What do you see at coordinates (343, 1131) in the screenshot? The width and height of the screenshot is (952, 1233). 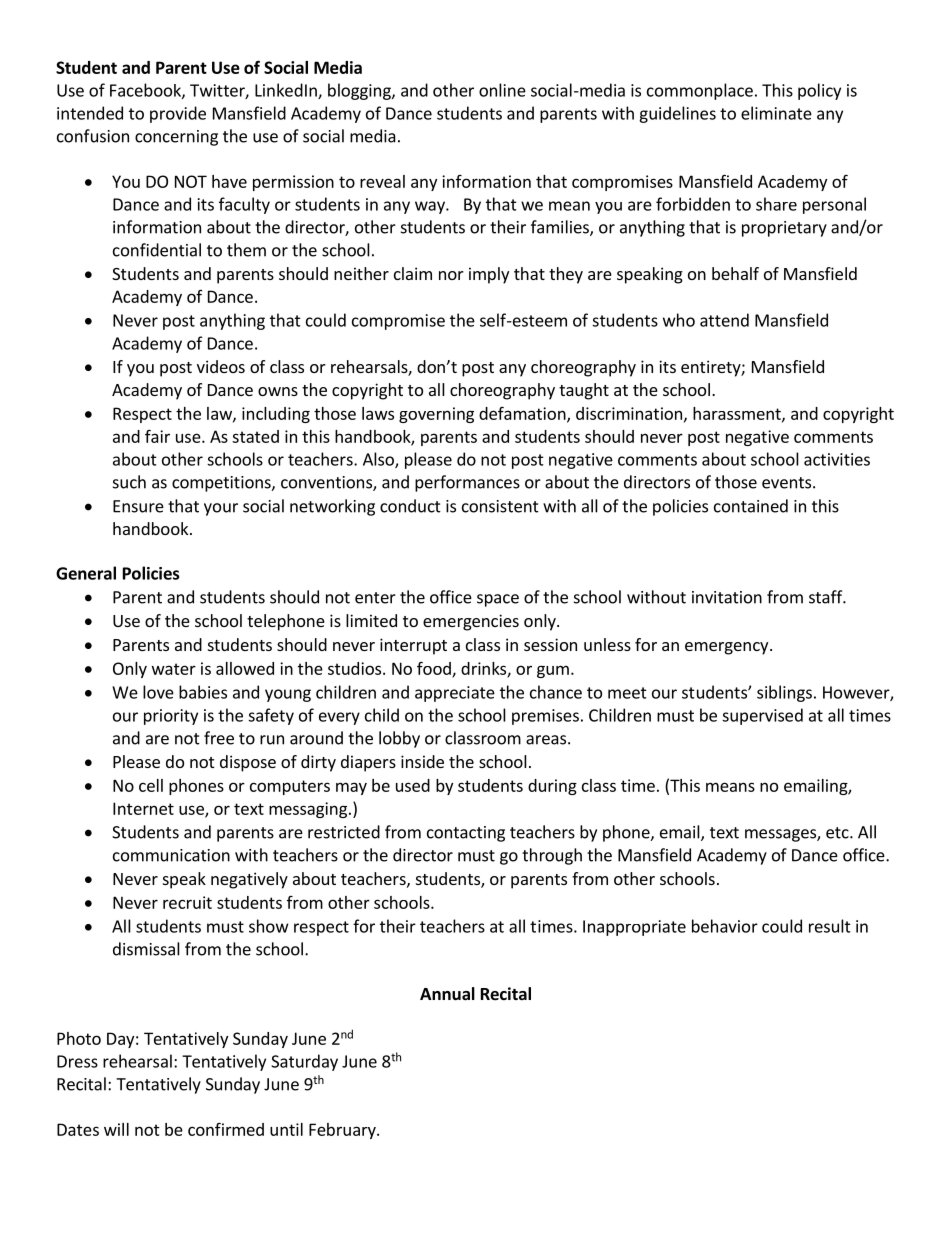 I see `February` at bounding box center [343, 1131].
